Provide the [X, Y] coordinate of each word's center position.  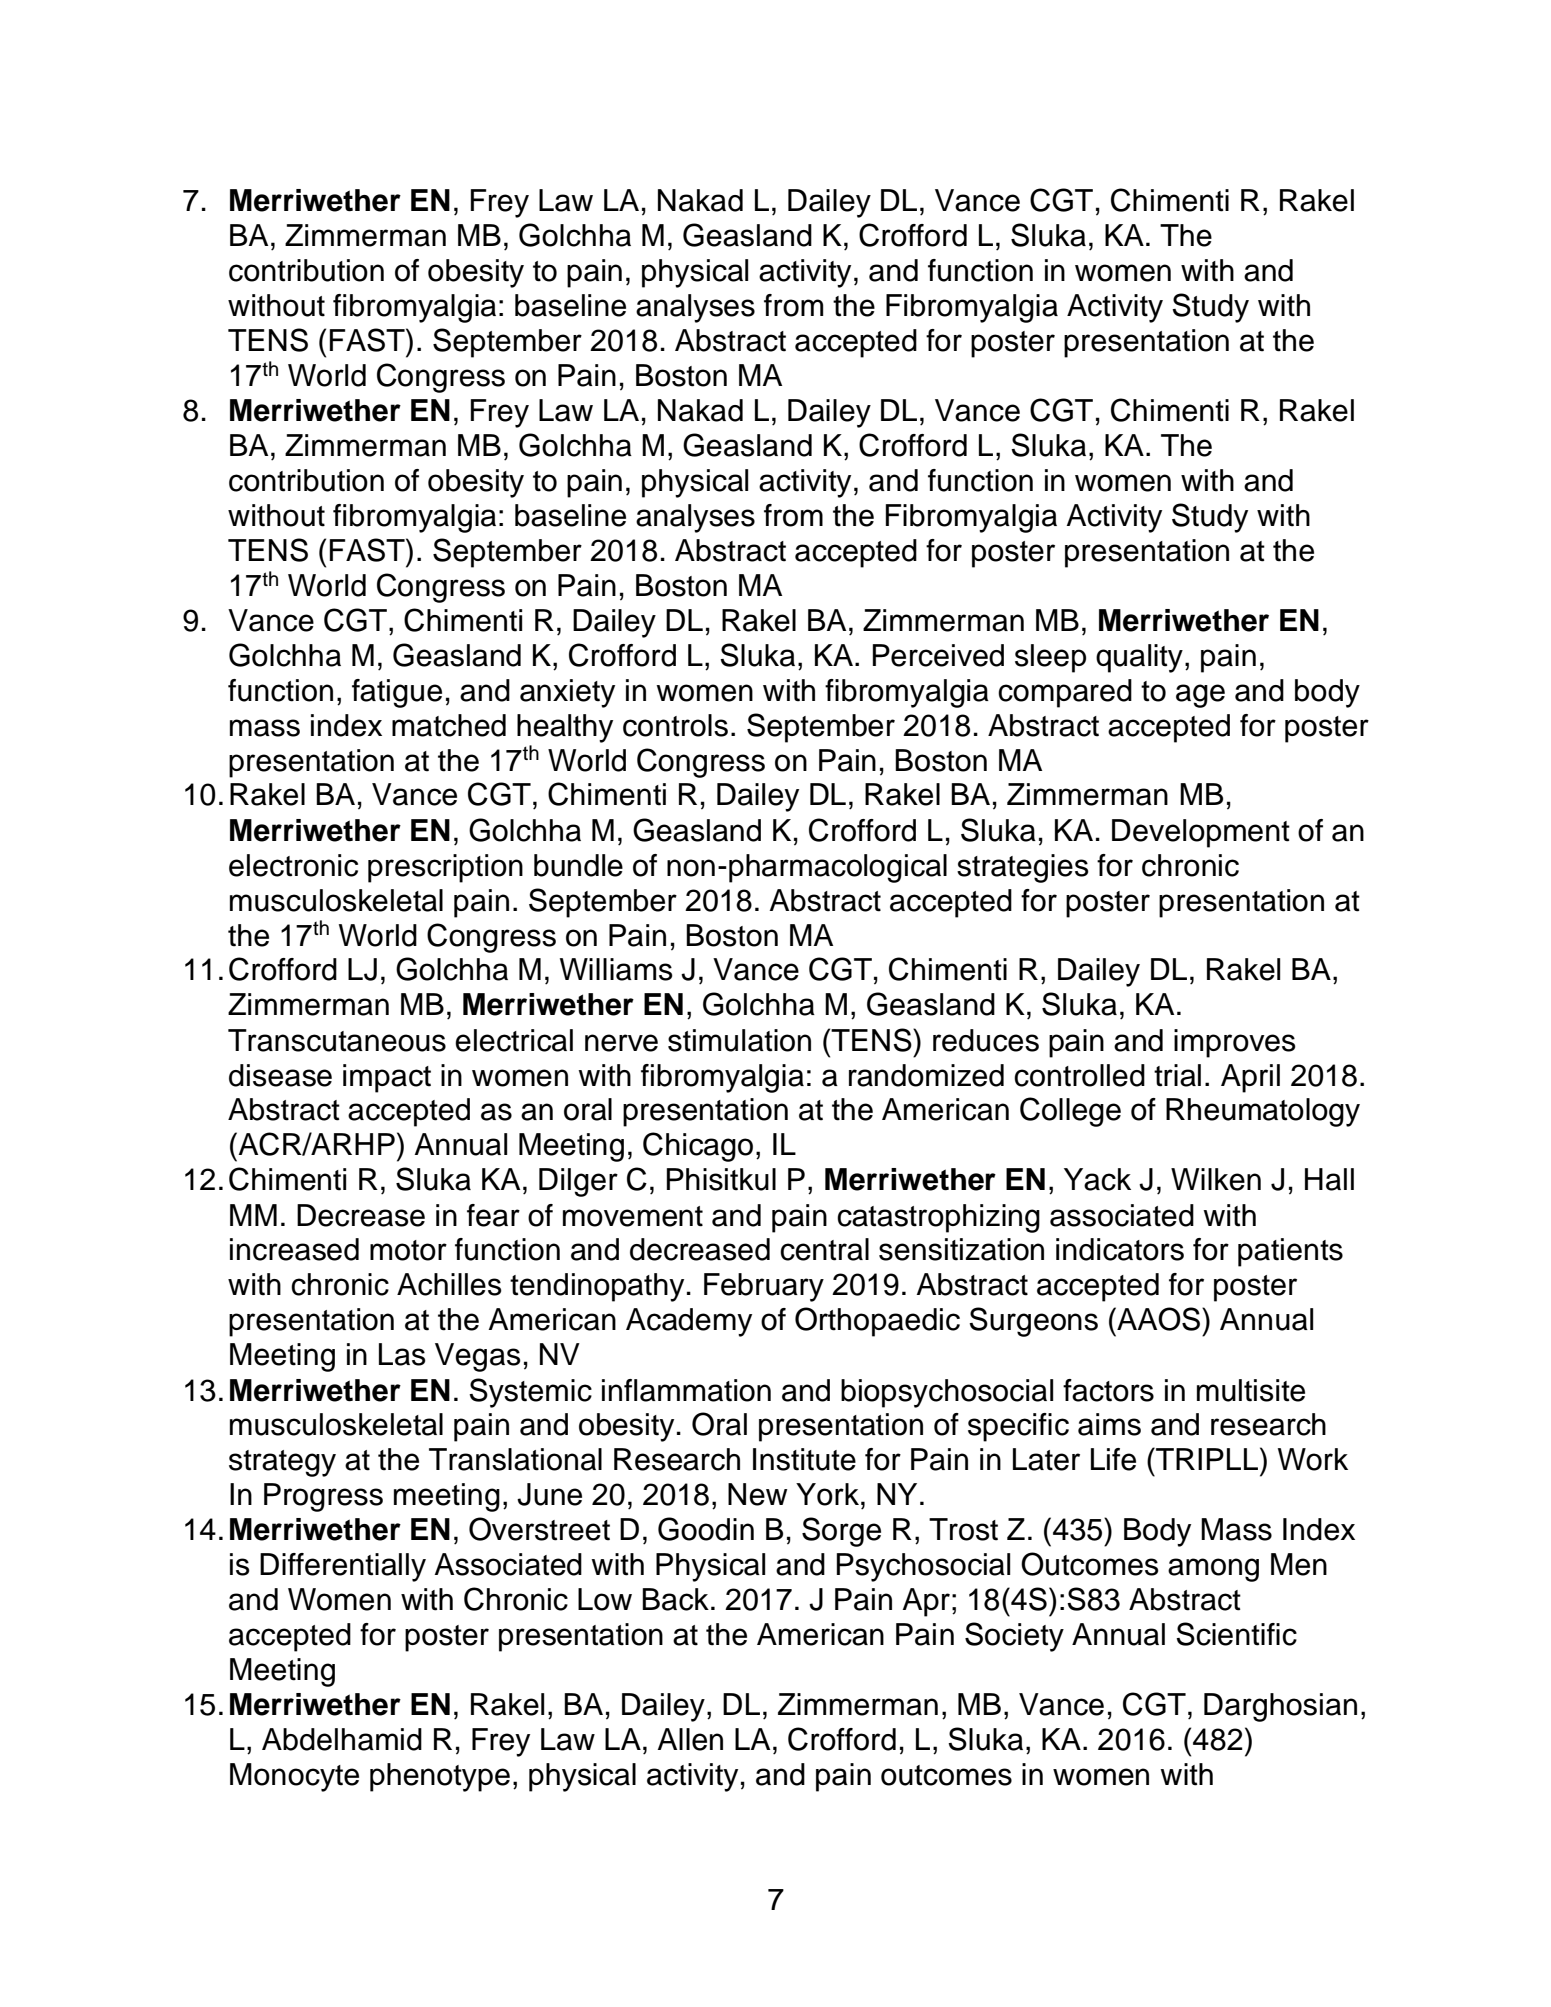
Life [1113, 1459]
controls [675, 725]
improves [1235, 1043]
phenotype [440, 1777]
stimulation [739, 1040]
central [824, 1249]
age [1200, 696]
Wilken [1216, 1179]
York [827, 1494]
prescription [445, 868]
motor [408, 1250]
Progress [323, 1497]
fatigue [397, 693]
